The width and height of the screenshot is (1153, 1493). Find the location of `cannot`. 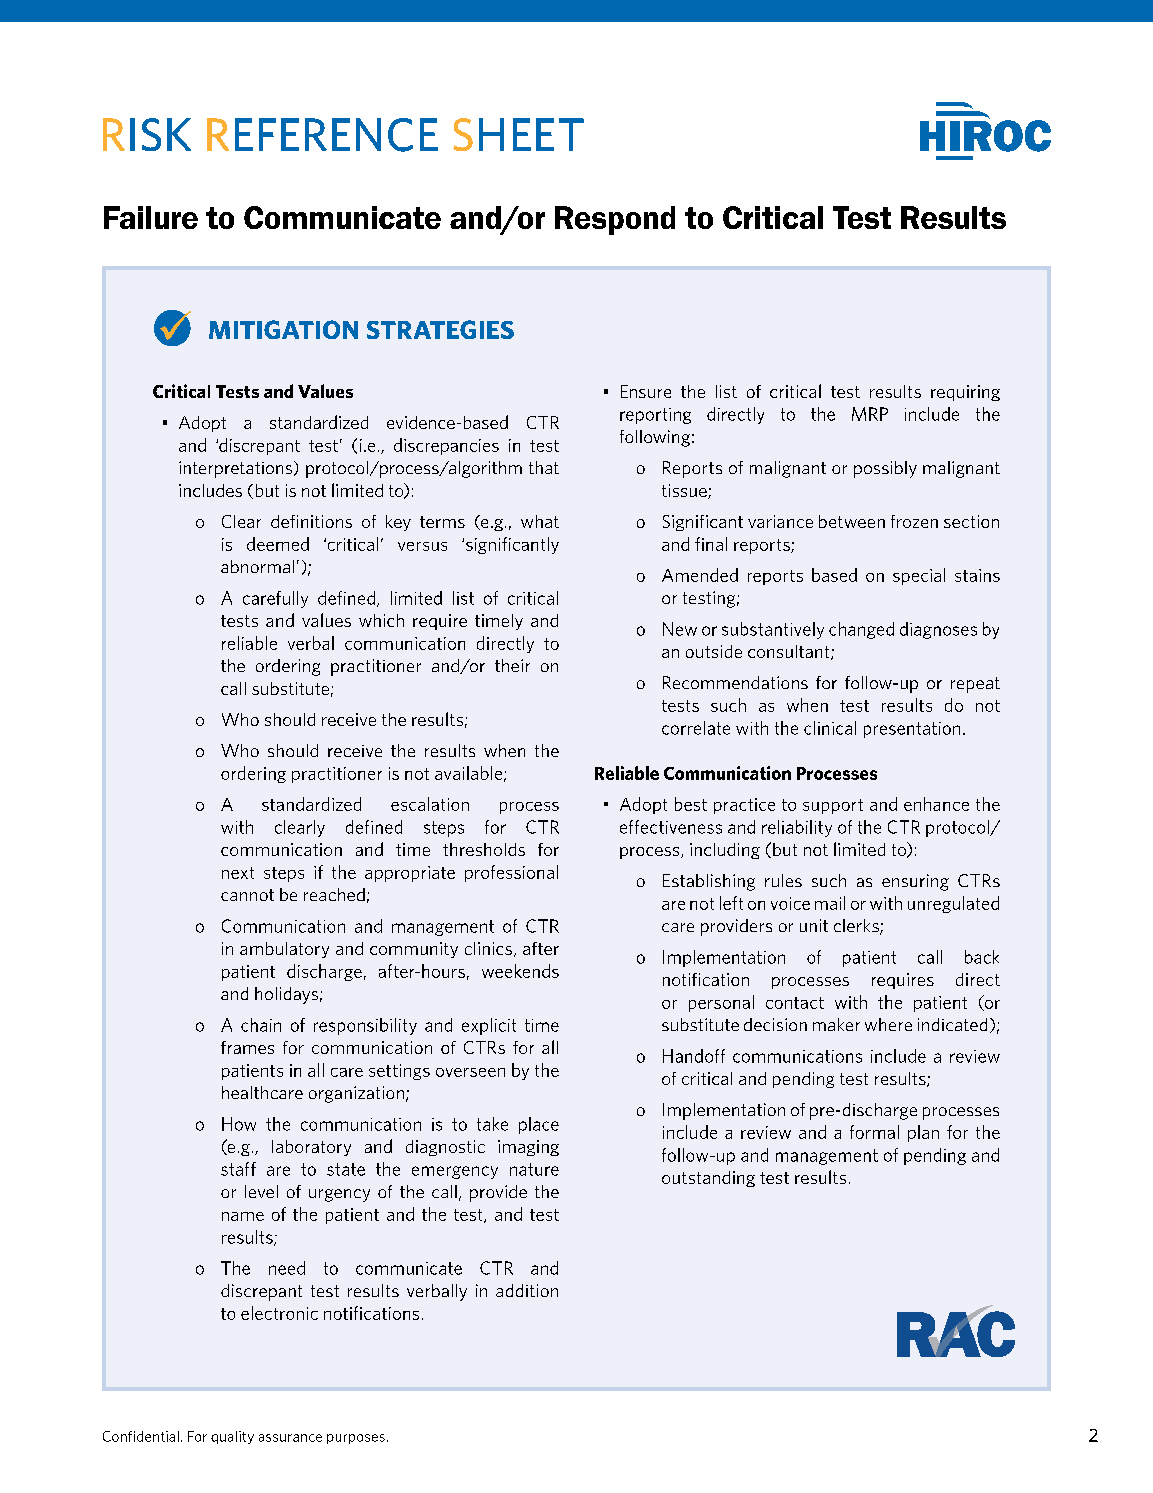

cannot is located at coordinates (247, 895).
